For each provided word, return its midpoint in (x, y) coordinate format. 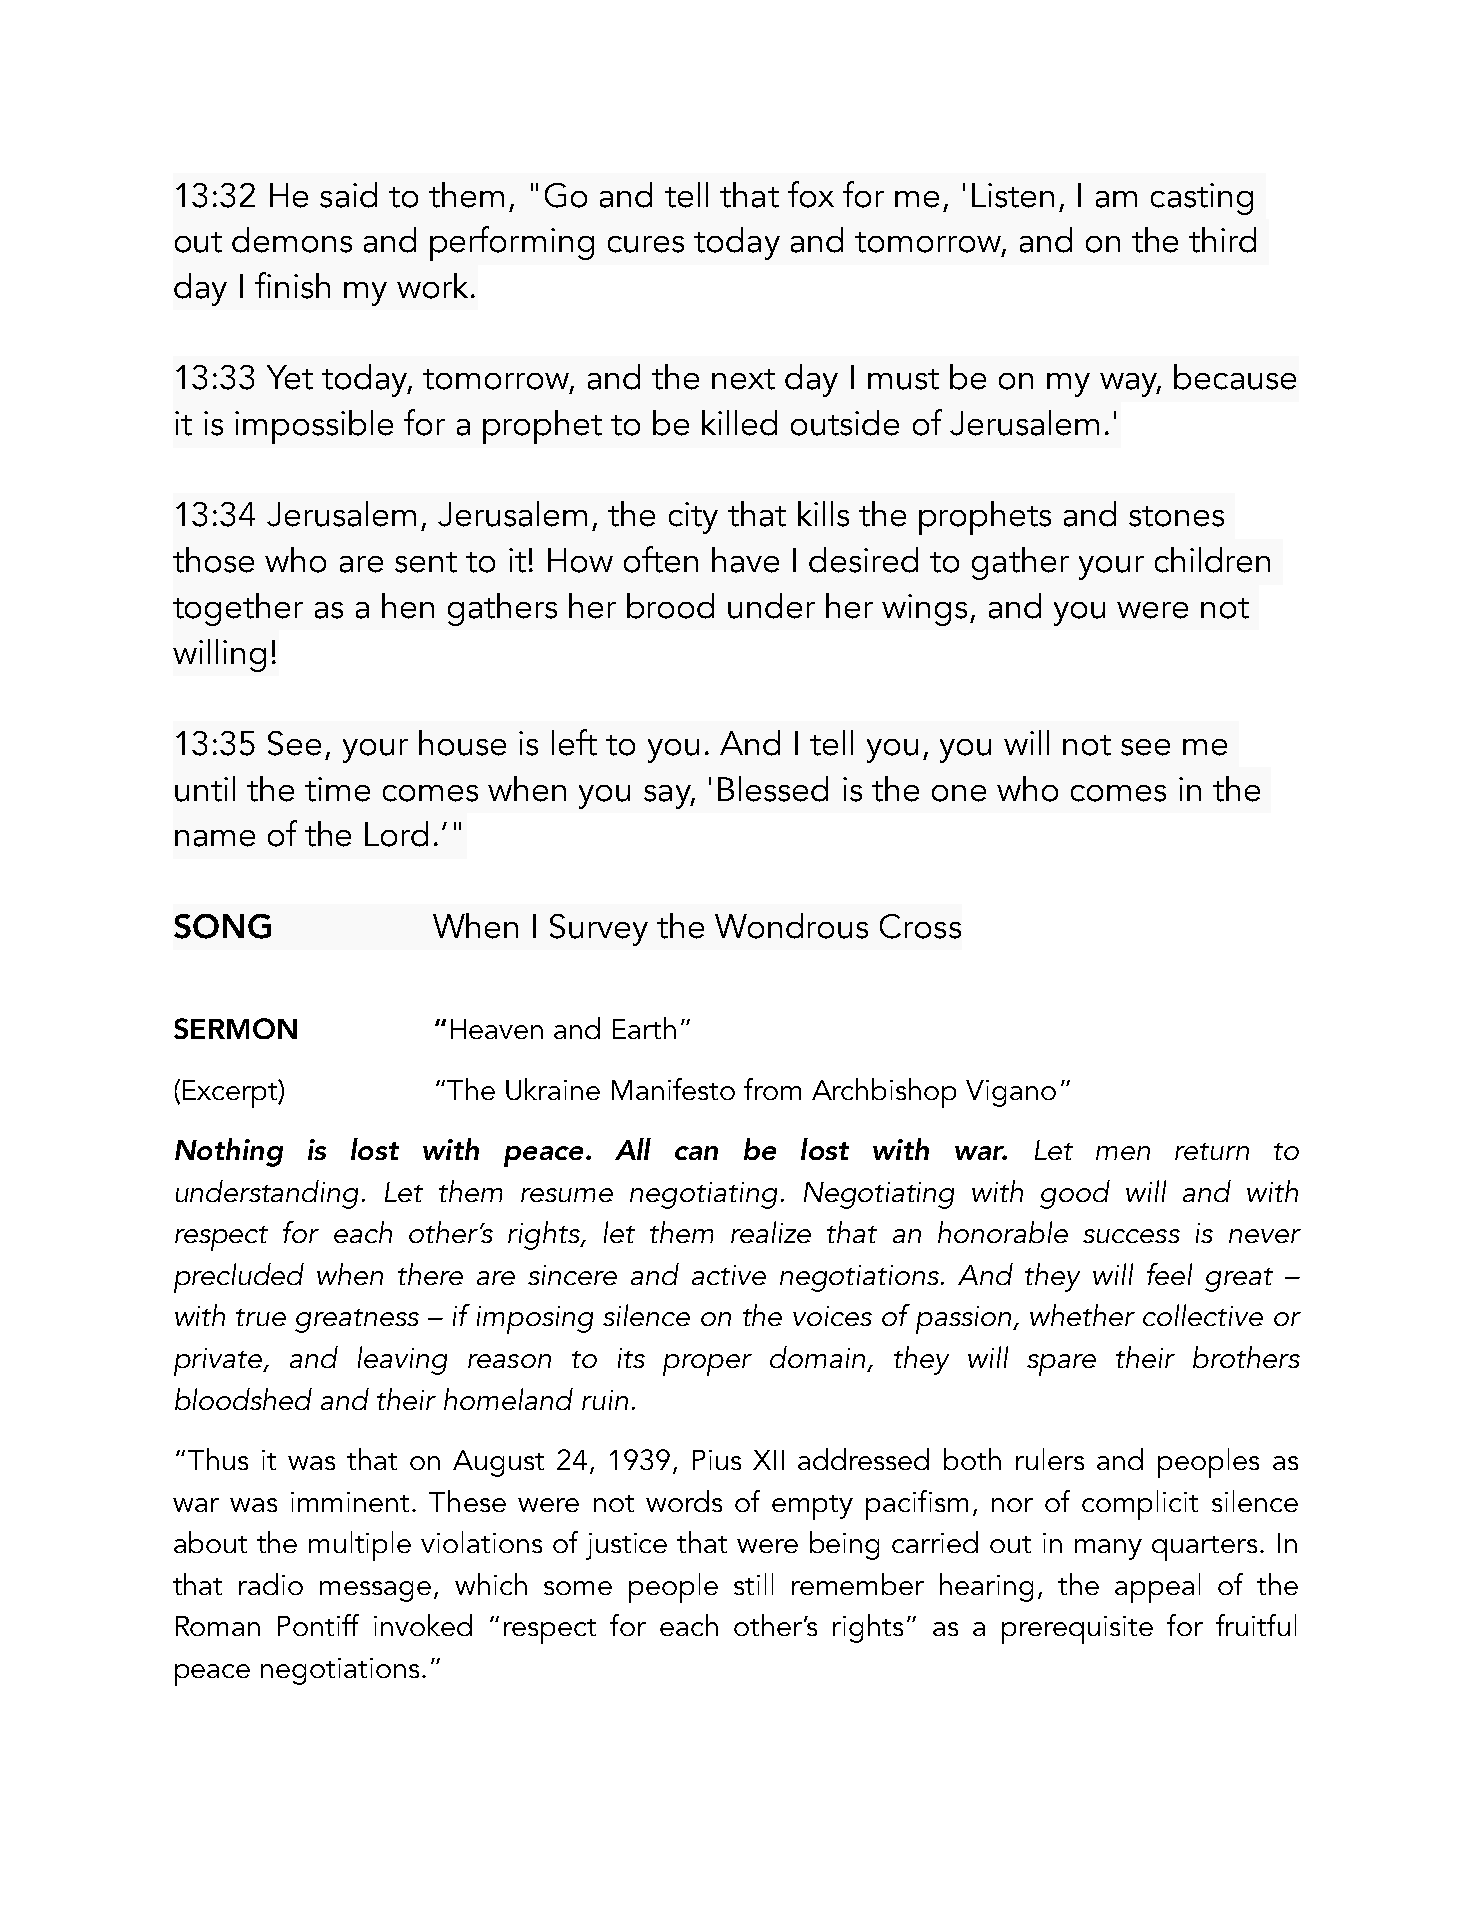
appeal (1157, 1588)
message (375, 1591)
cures (646, 244)
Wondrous (791, 926)
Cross (920, 926)
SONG (222, 926)
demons (292, 240)
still (753, 1584)
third (1222, 240)
